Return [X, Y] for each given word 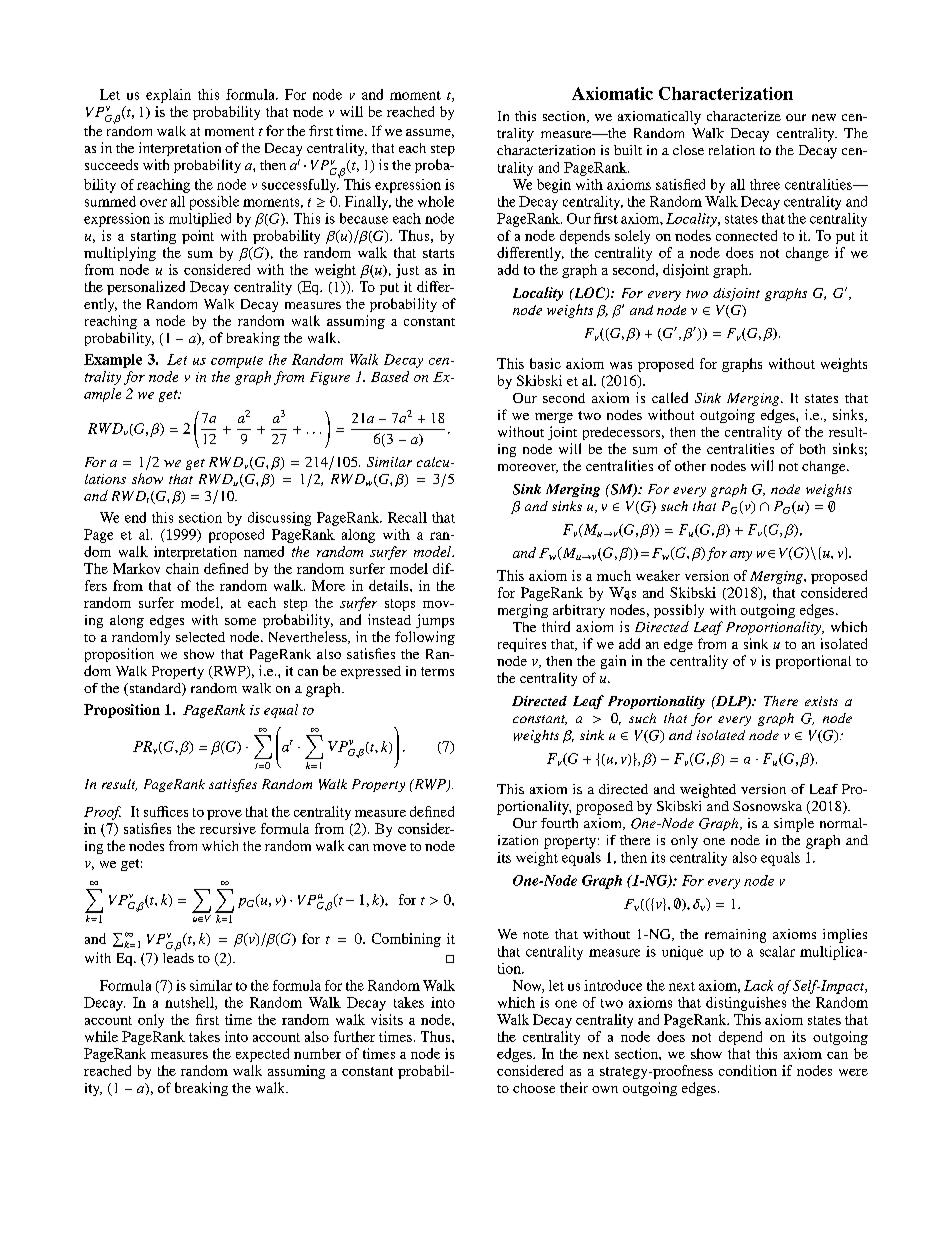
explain [168, 96]
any [741, 556]
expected [262, 1055]
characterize [744, 116]
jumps [435, 621]
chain [182, 568]
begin [554, 186]
